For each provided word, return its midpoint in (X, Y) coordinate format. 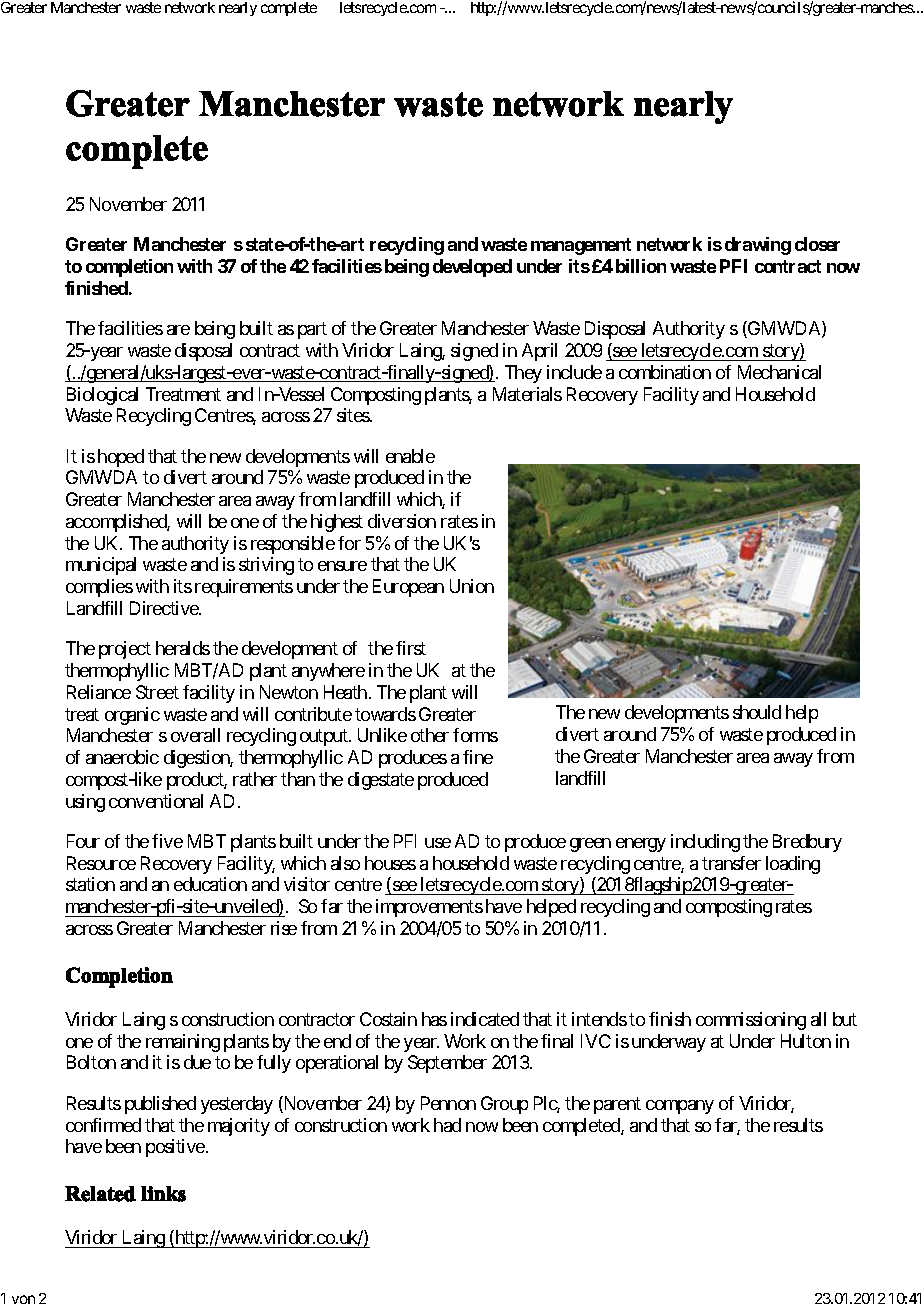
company (680, 1107)
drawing (758, 246)
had (447, 1125)
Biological (102, 396)
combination (665, 372)
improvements (429, 908)
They (523, 374)
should (757, 712)
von (23, 1299)
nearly (238, 9)
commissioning (751, 1021)
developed (472, 268)
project (125, 650)
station (90, 884)
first (411, 648)
